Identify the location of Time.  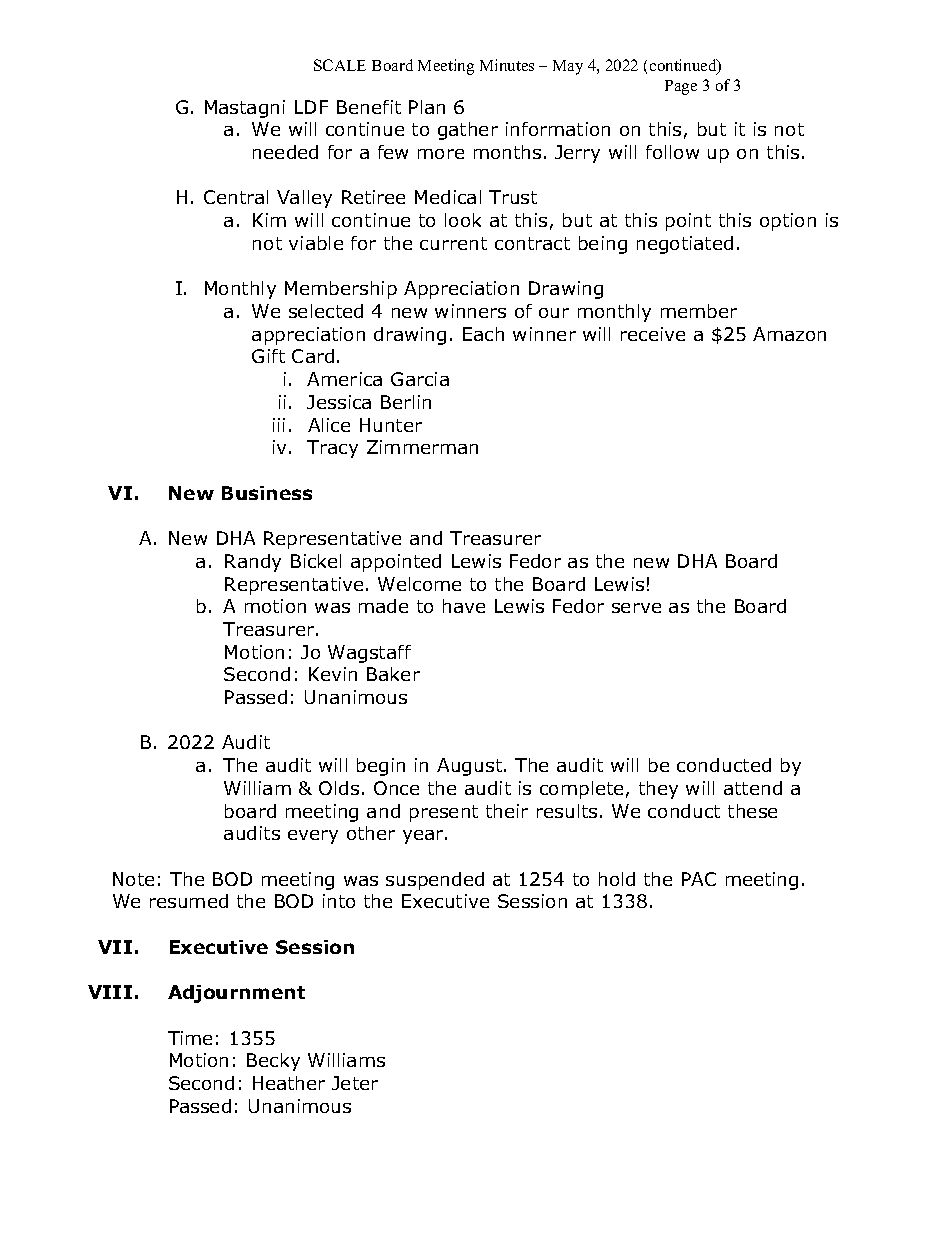
(190, 1038).
